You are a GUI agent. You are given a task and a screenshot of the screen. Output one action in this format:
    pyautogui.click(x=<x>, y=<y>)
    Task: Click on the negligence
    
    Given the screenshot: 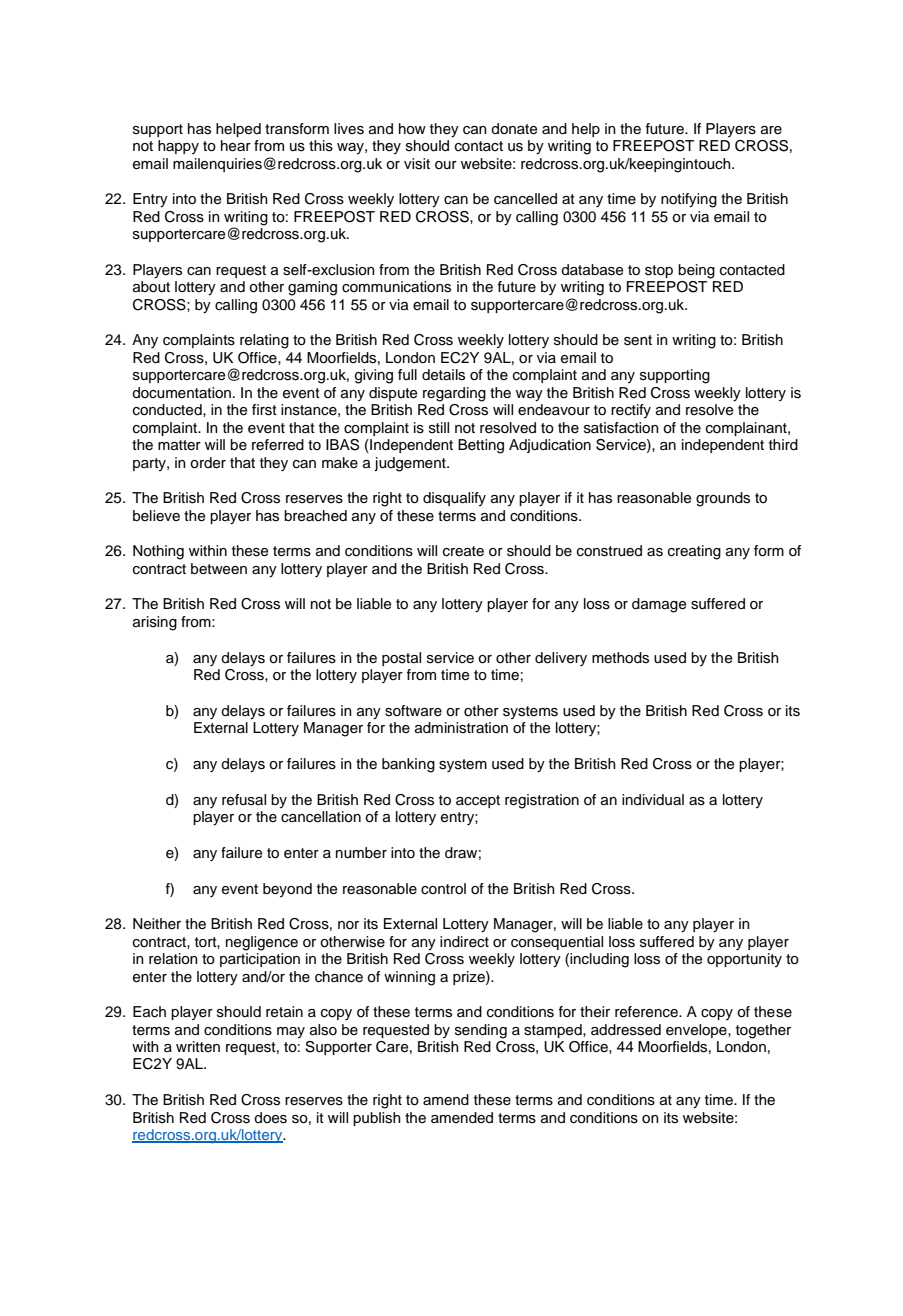 What is the action you would take?
    pyautogui.click(x=262, y=943)
